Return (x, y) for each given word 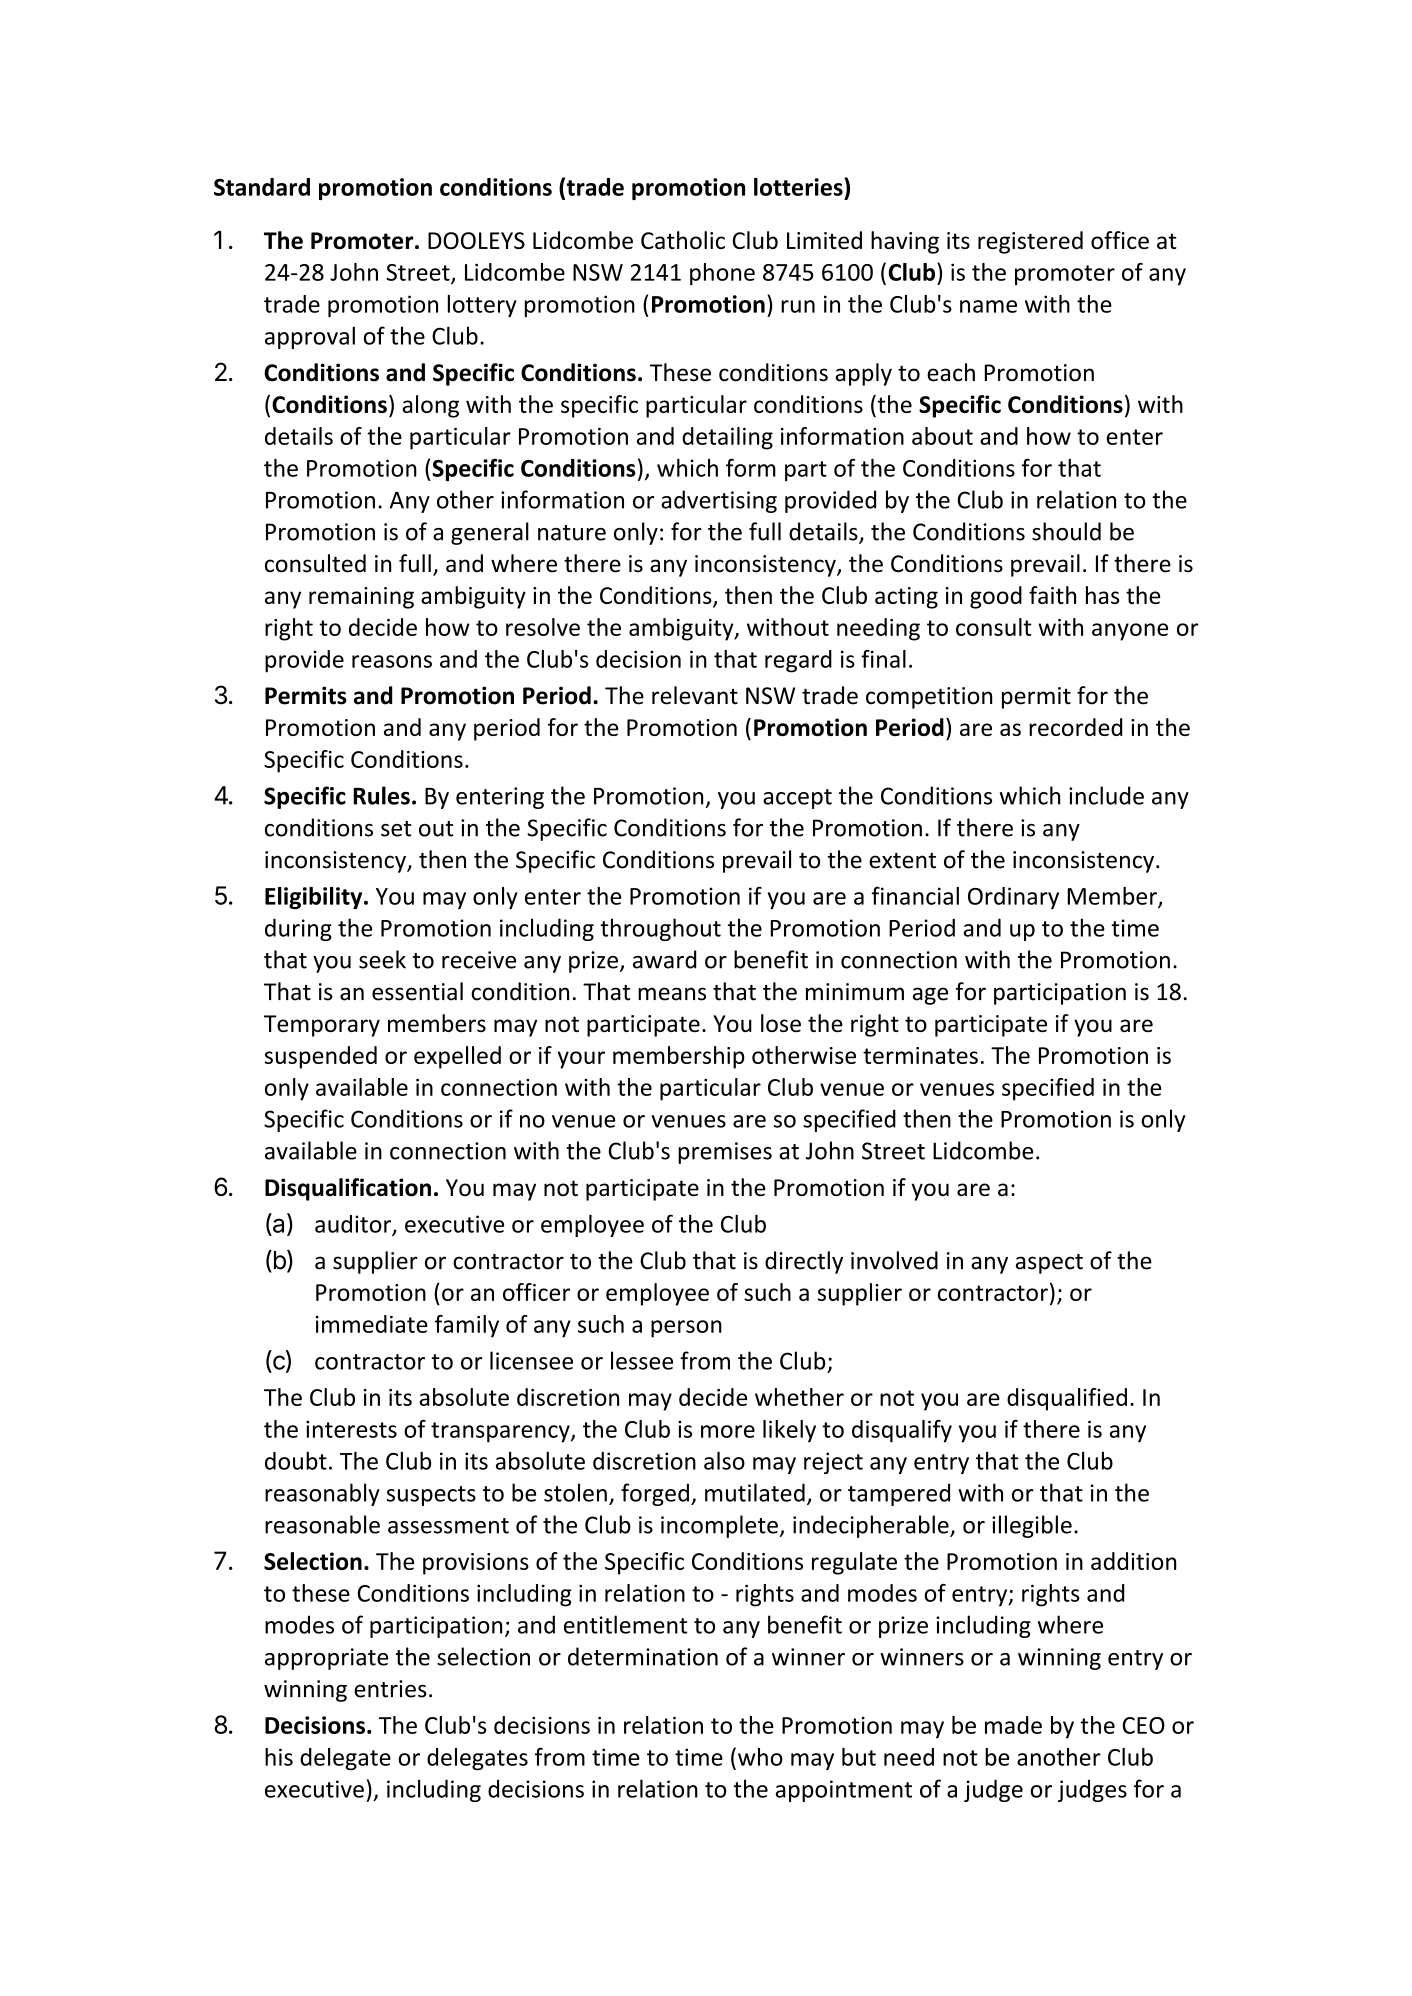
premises (725, 1153)
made (1013, 1725)
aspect (1049, 1264)
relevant (695, 695)
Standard (262, 187)
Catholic (683, 240)
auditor (354, 1225)
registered (1030, 242)
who (760, 1757)
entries (390, 1689)
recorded (1075, 727)
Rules (381, 795)
